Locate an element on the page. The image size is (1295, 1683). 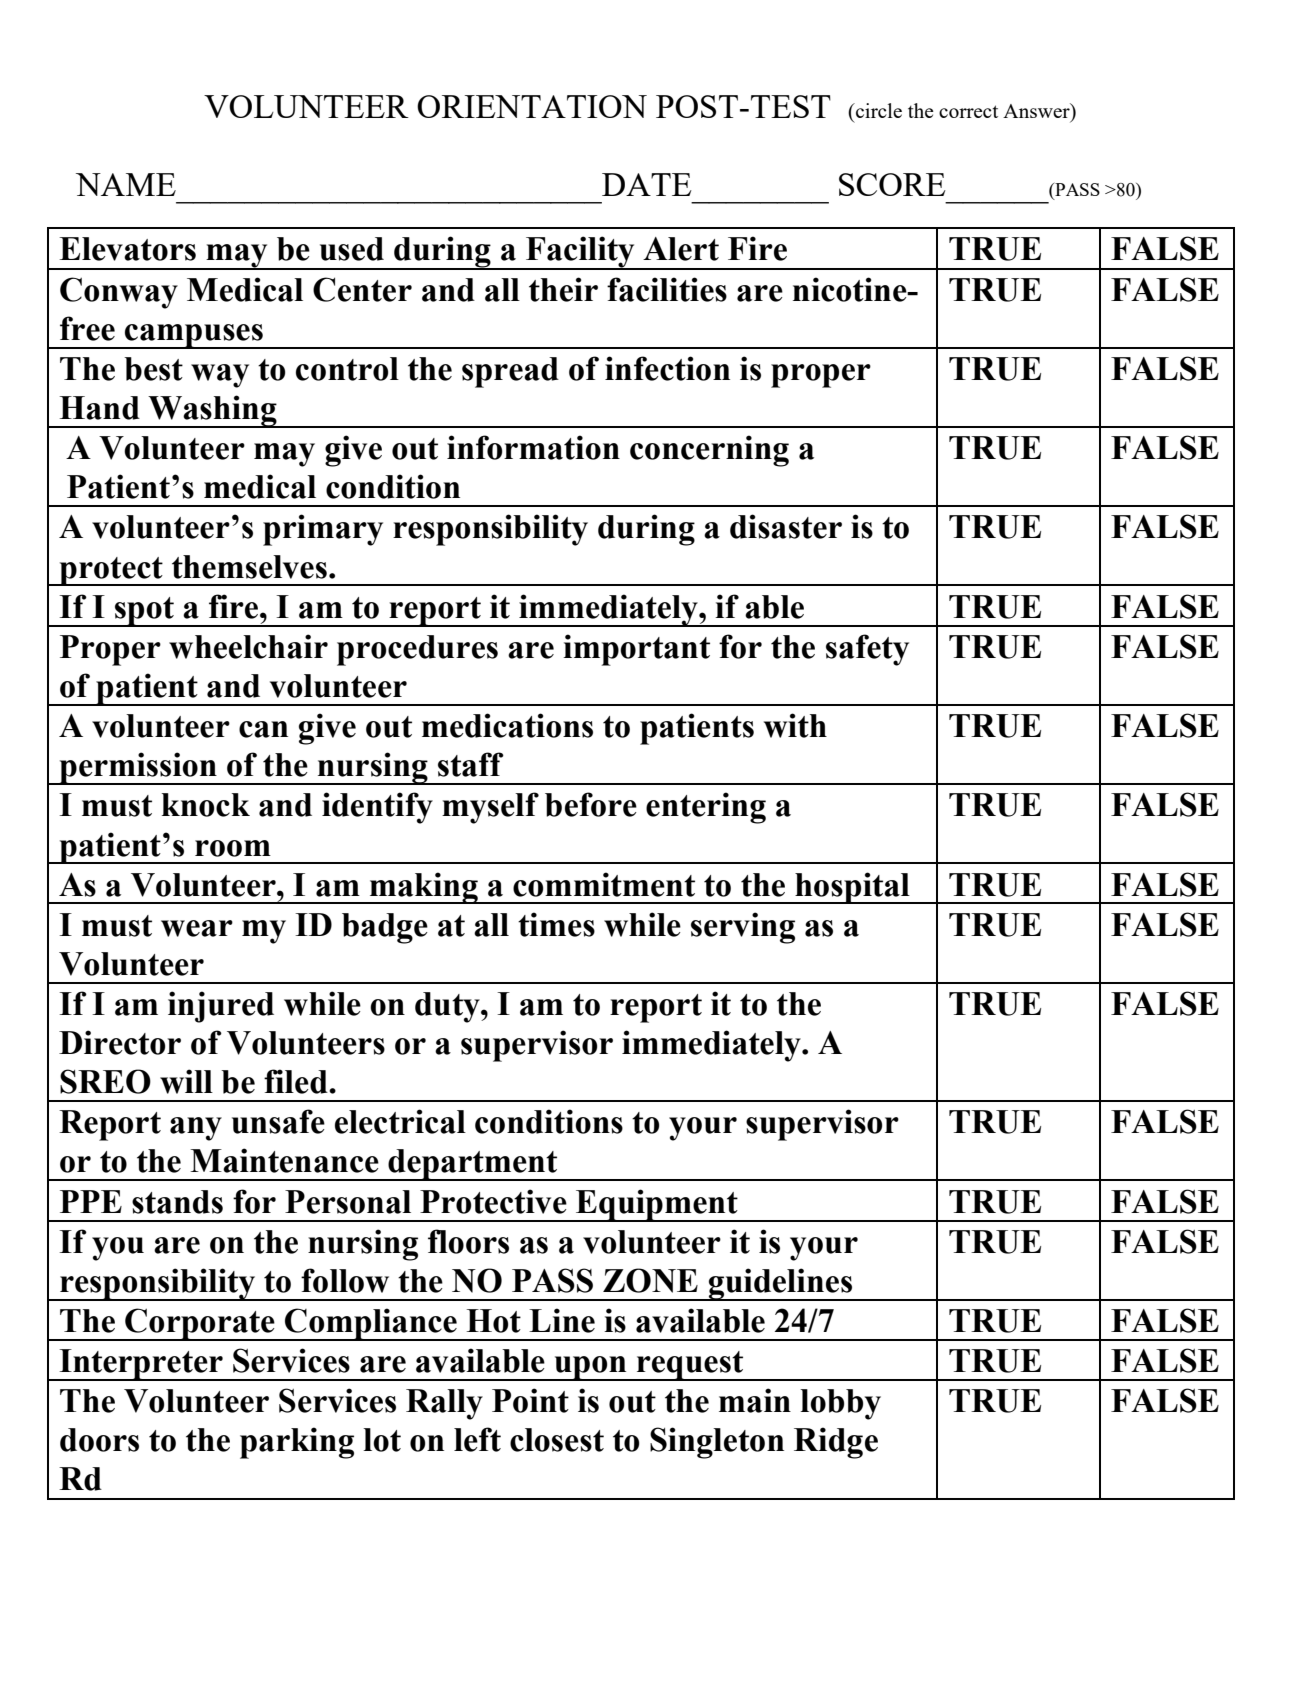
with is located at coordinates (795, 725).
